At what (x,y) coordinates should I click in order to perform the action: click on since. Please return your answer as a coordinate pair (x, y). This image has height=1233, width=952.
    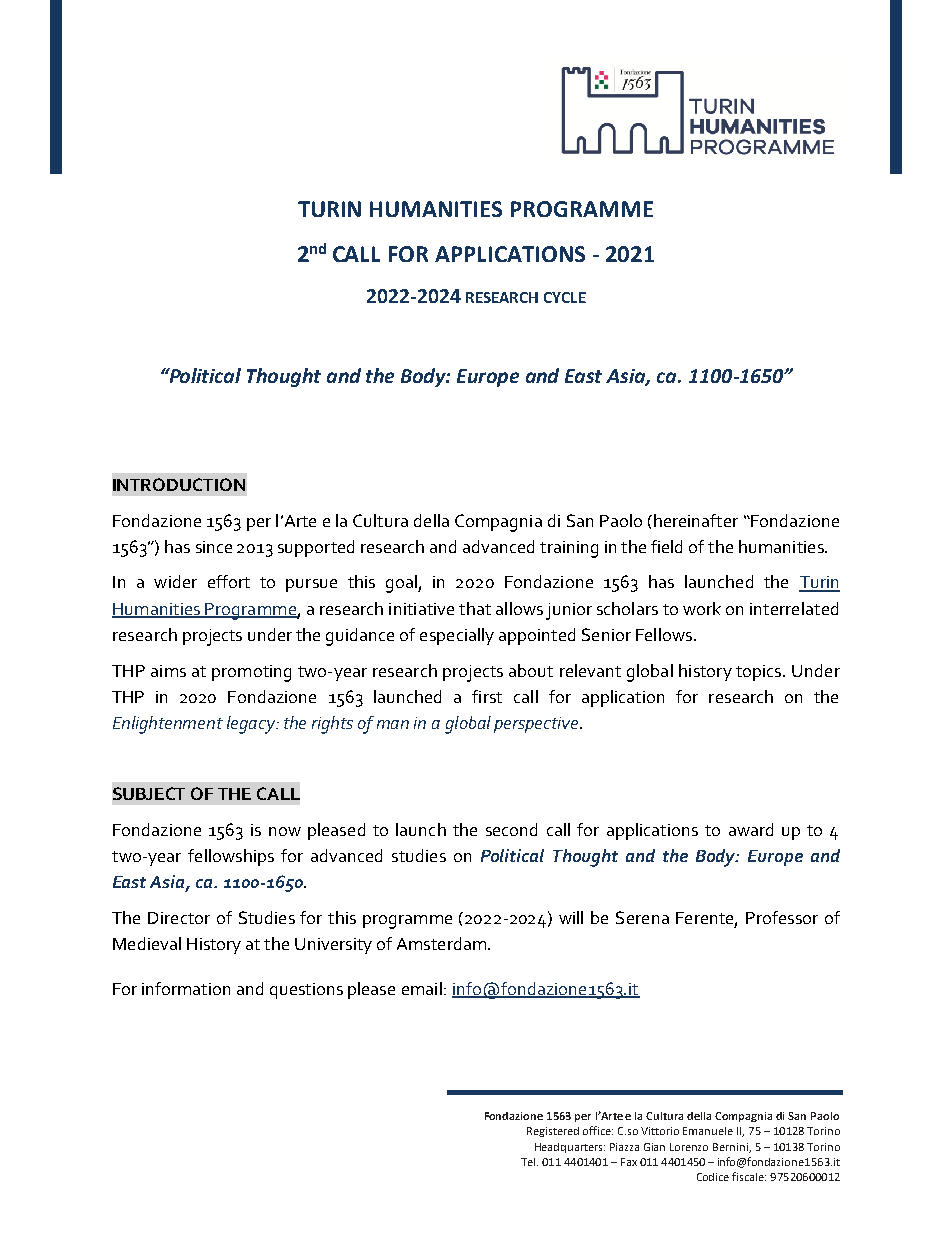
    Looking at the image, I should click on (214, 547).
